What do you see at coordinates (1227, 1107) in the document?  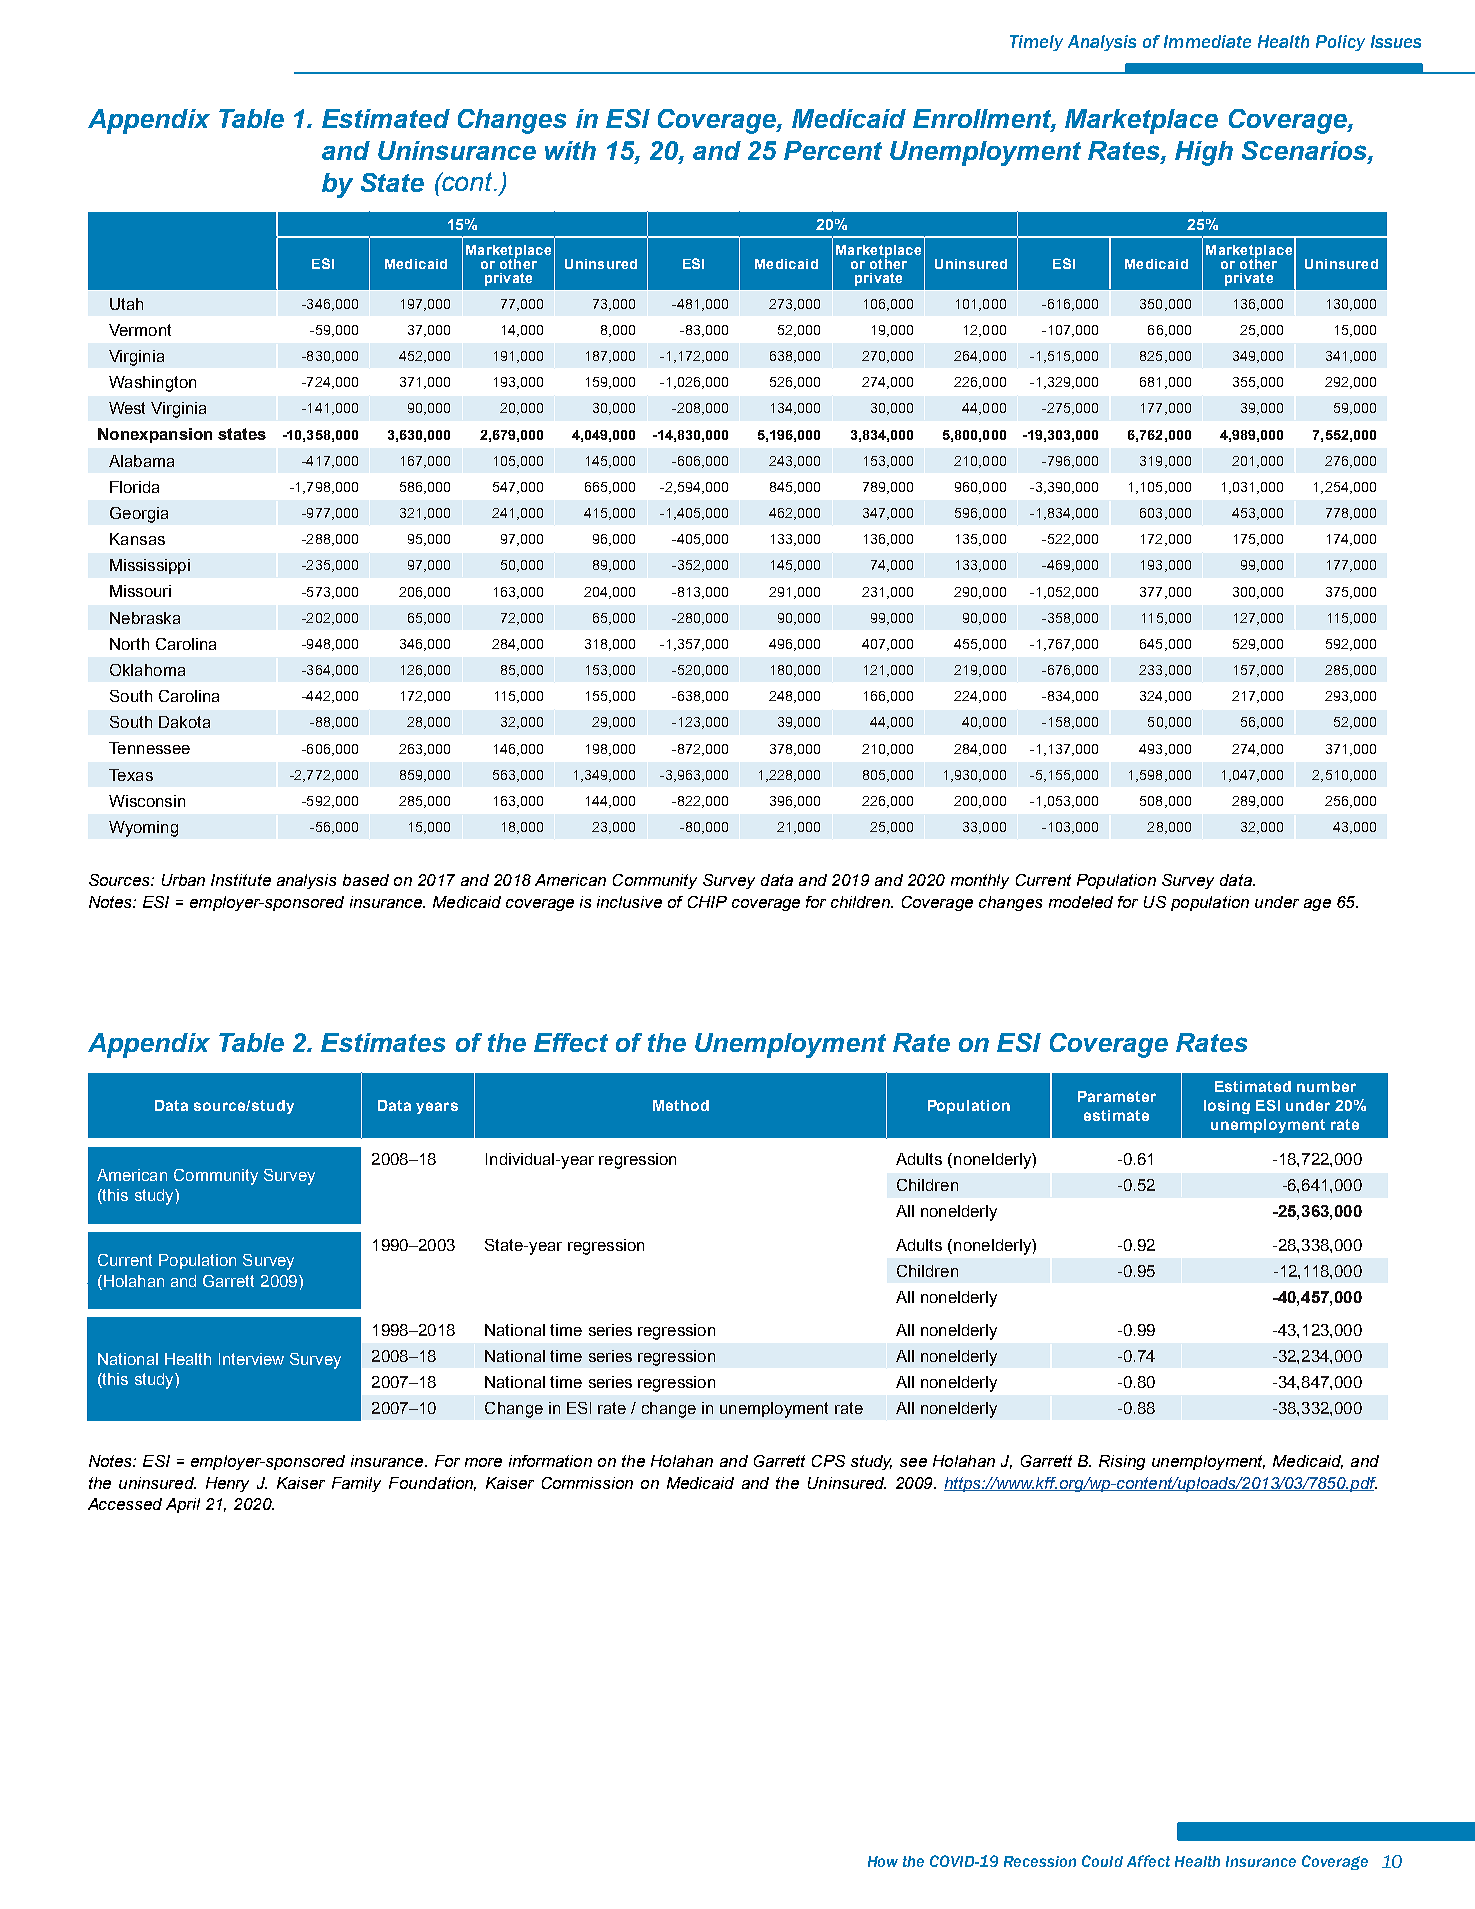 I see `losing` at bounding box center [1227, 1107].
